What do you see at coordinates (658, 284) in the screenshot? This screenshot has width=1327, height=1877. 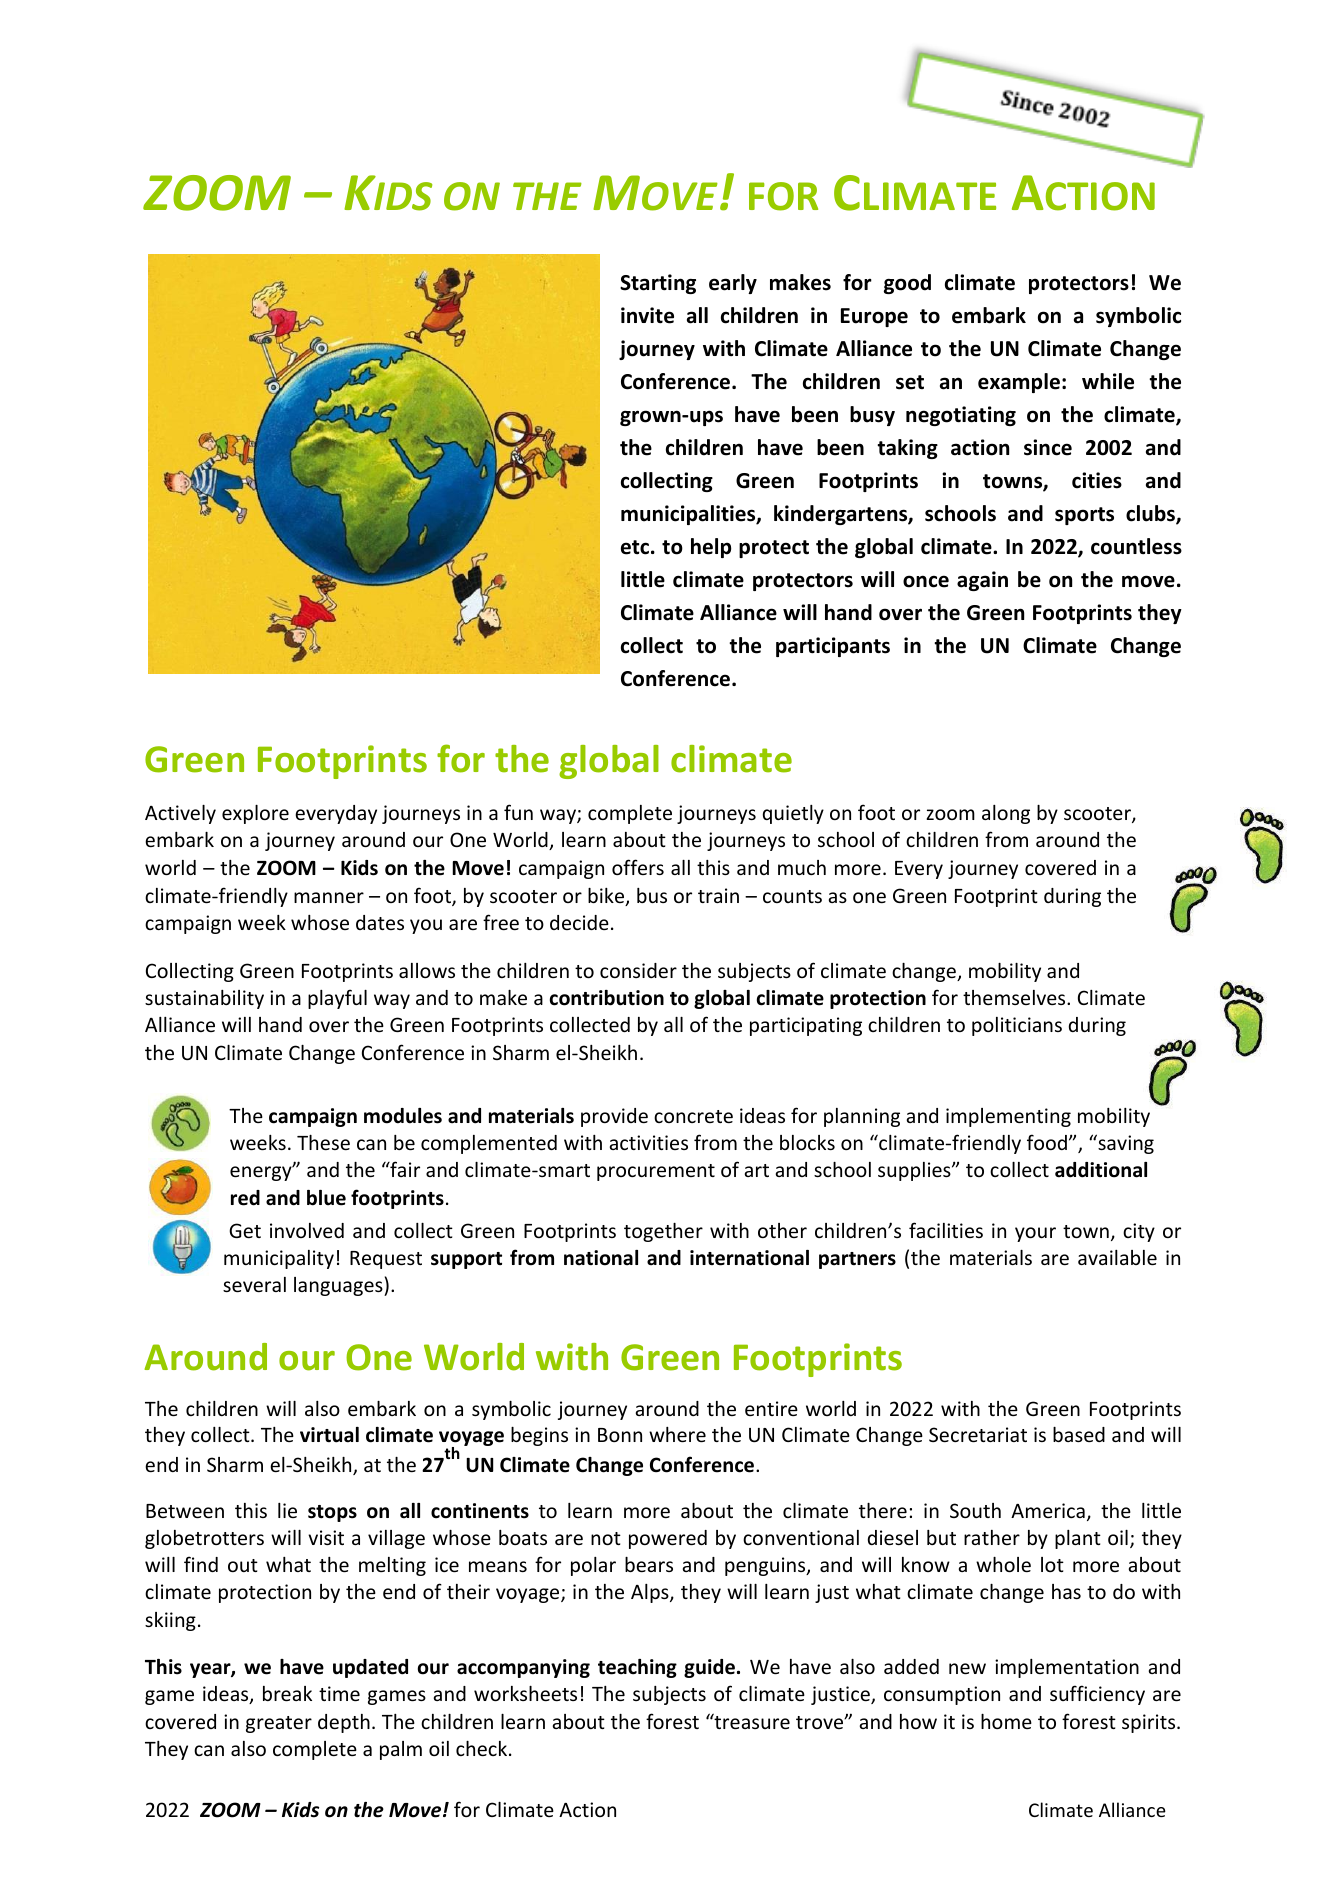 I see `Starting` at bounding box center [658, 284].
